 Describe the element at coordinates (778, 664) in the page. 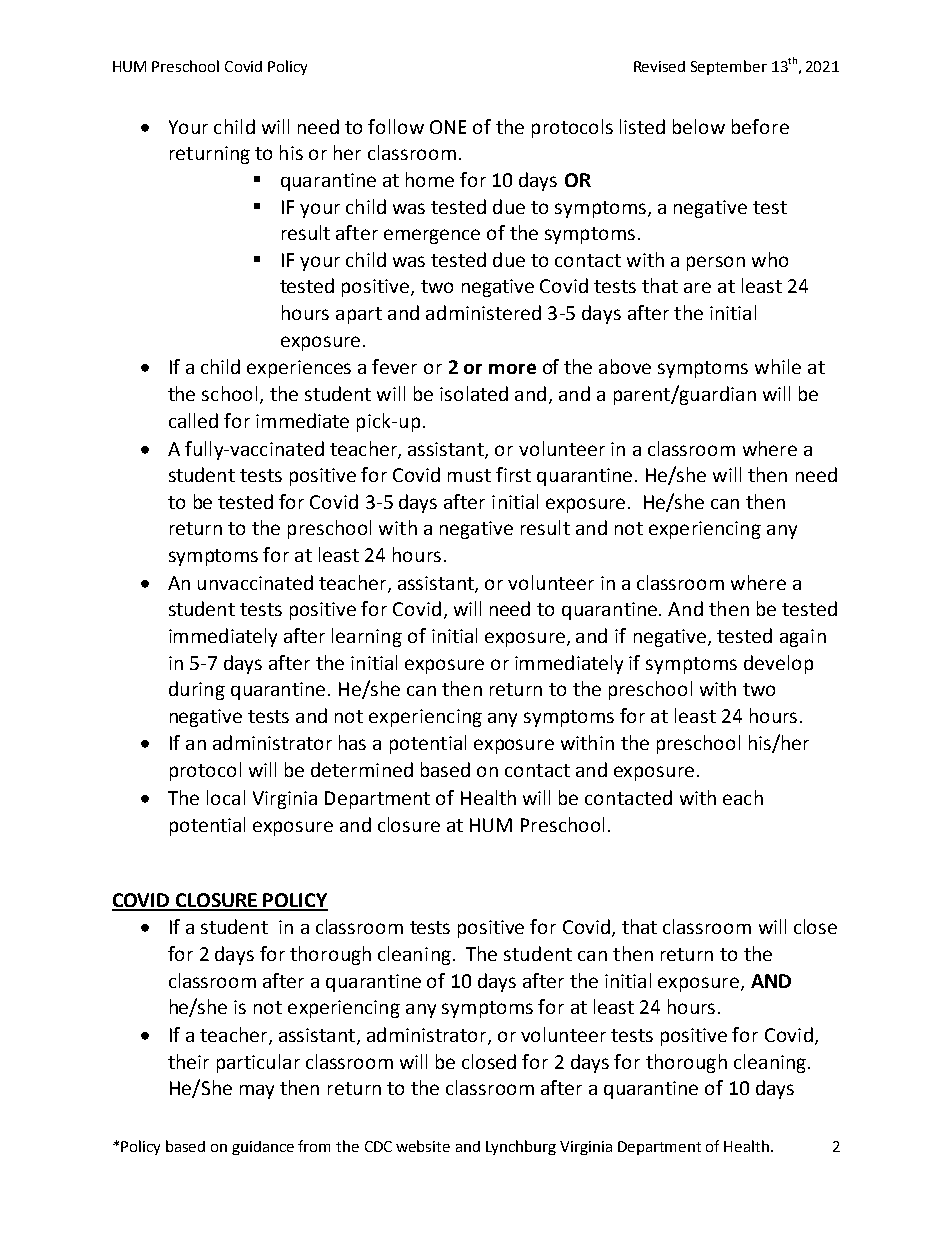

I see `develop` at that location.
